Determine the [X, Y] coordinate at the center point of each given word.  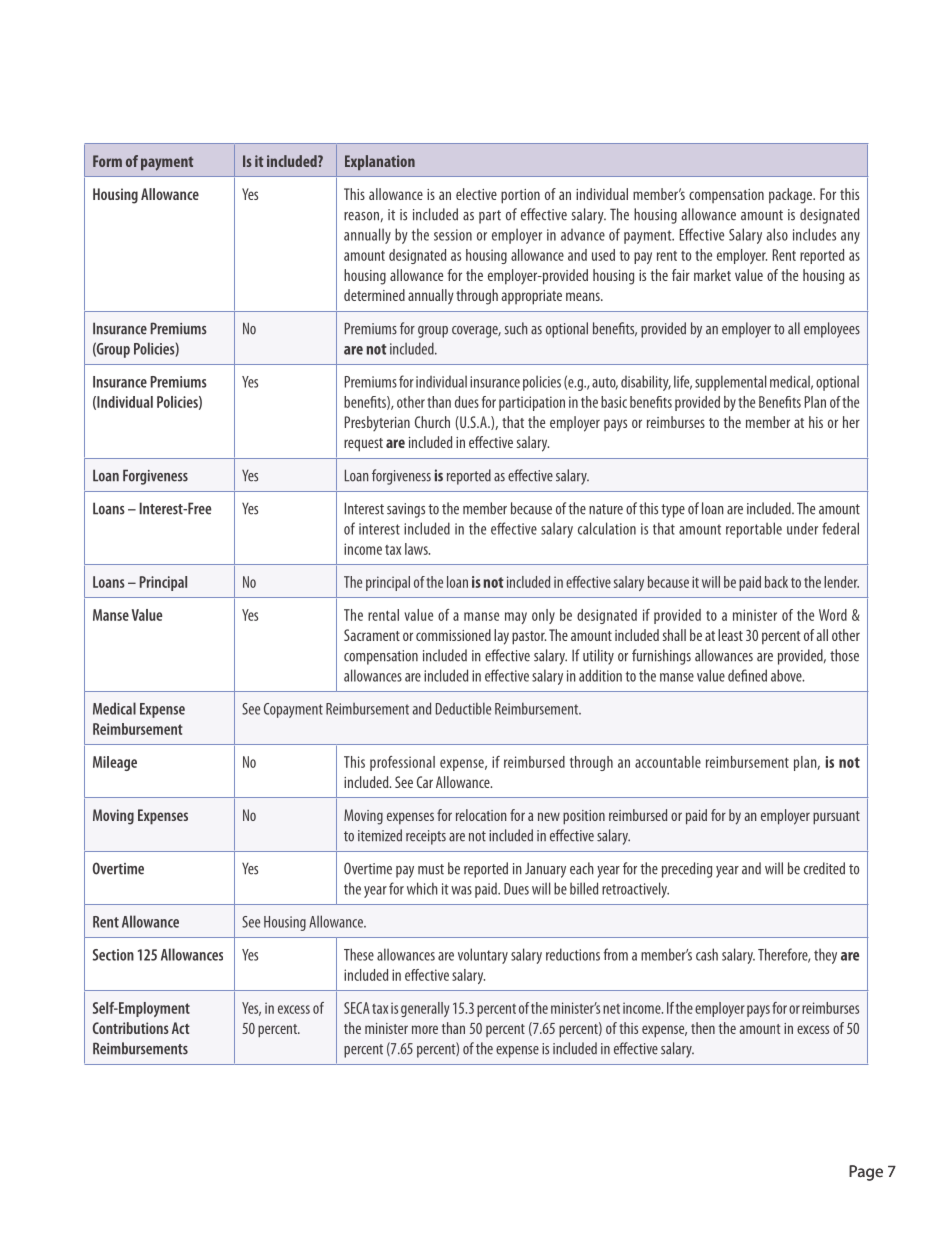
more [425, 1029]
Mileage [115, 763]
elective [476, 194]
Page [866, 1173]
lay [501, 637]
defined [747, 675]
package [792, 196]
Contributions [131, 1028]
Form [107, 161]
